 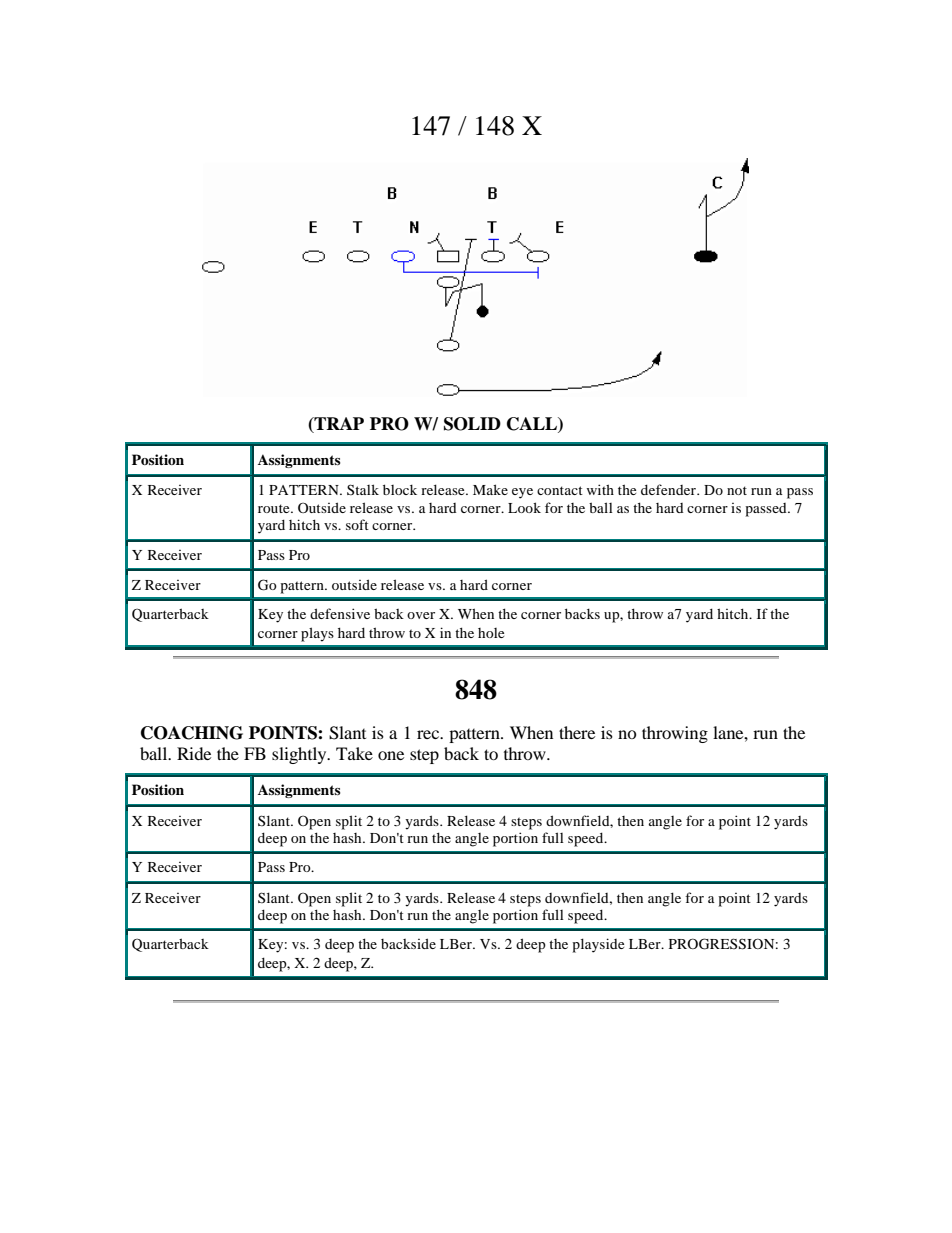 I want to click on defensive, so click(x=340, y=613).
